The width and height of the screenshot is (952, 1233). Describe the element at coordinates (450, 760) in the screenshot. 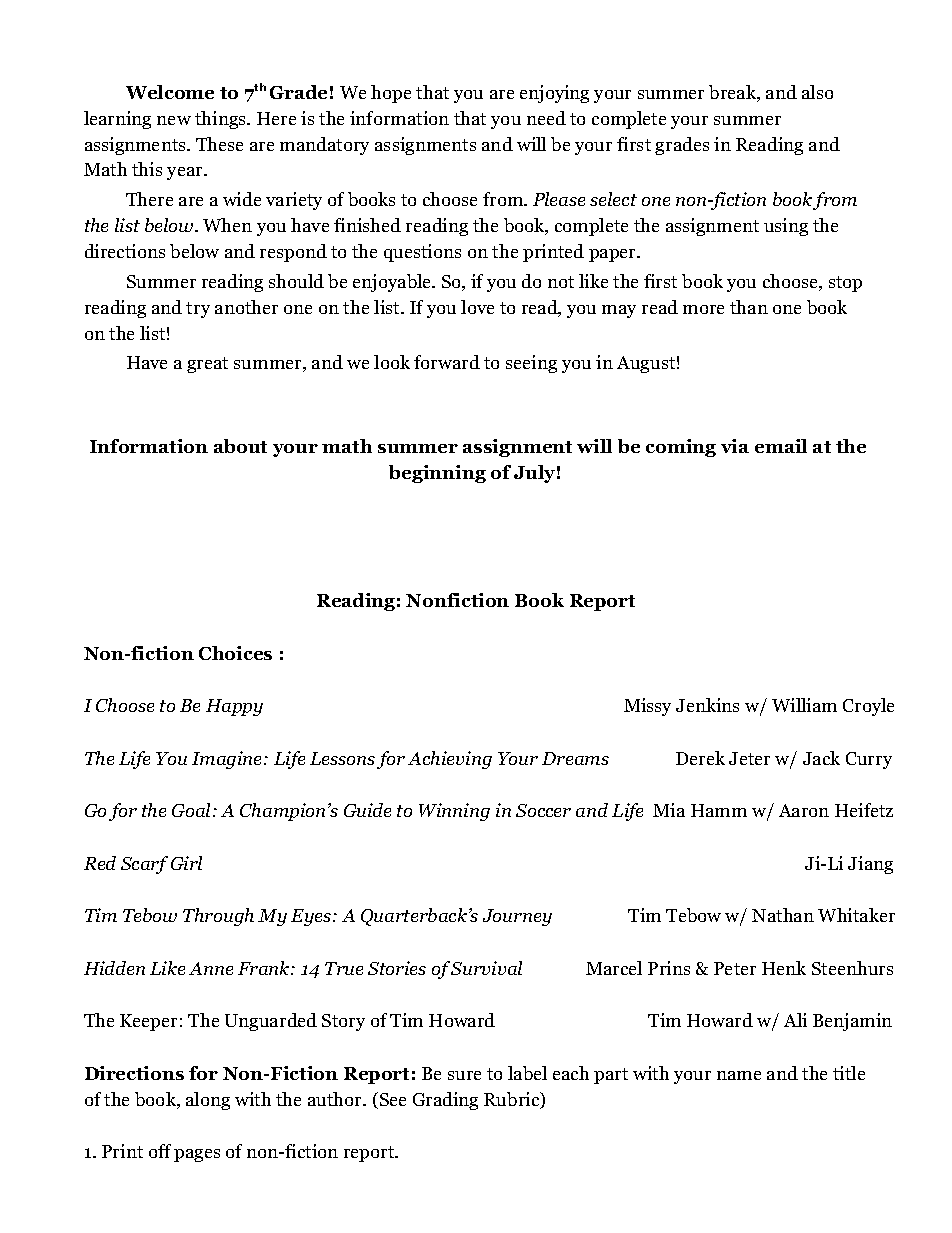

I see `Achieving` at that location.
